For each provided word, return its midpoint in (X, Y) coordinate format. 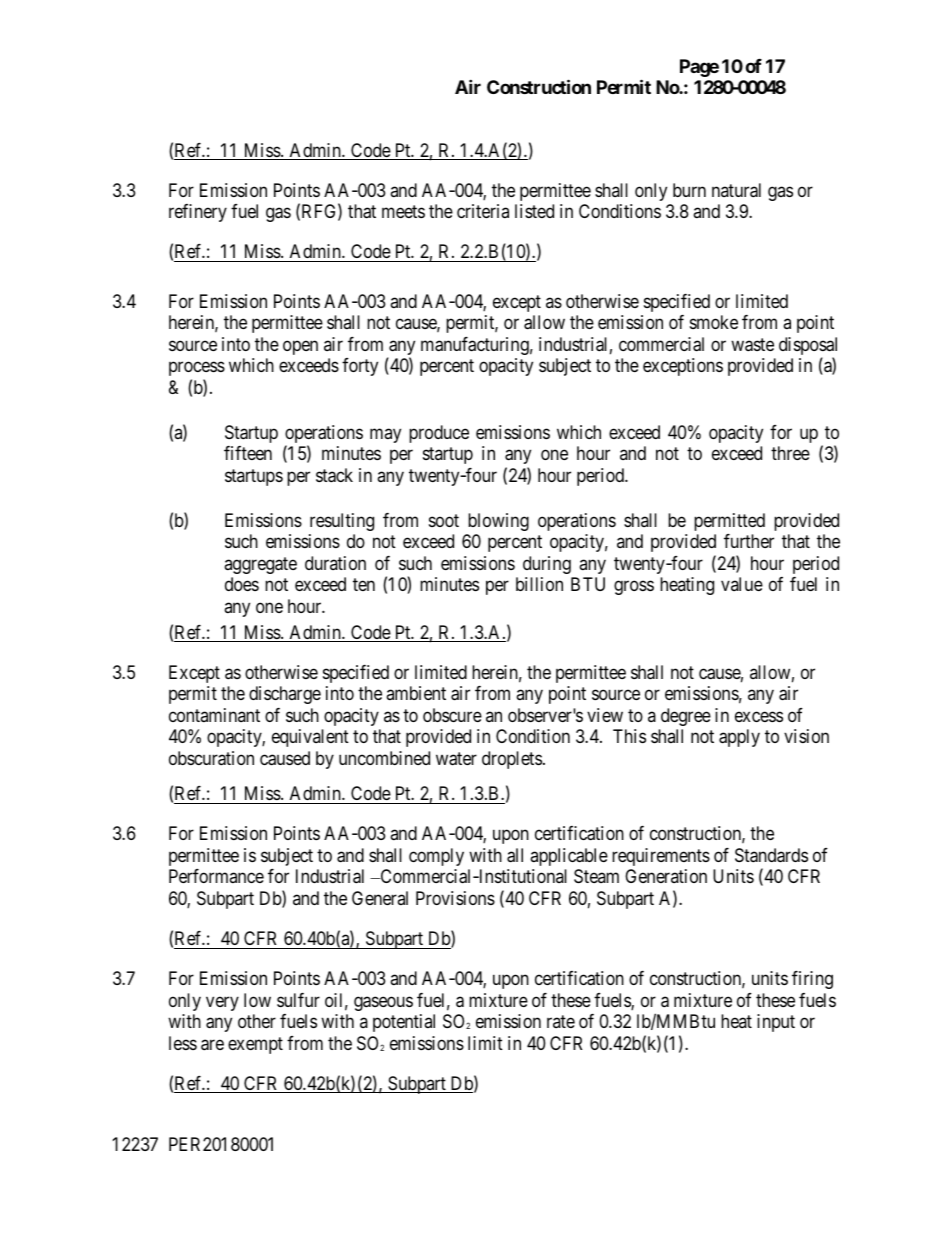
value (742, 584)
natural (736, 190)
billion (539, 584)
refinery (198, 213)
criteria (483, 211)
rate (561, 1021)
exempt (255, 1045)
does (242, 584)
